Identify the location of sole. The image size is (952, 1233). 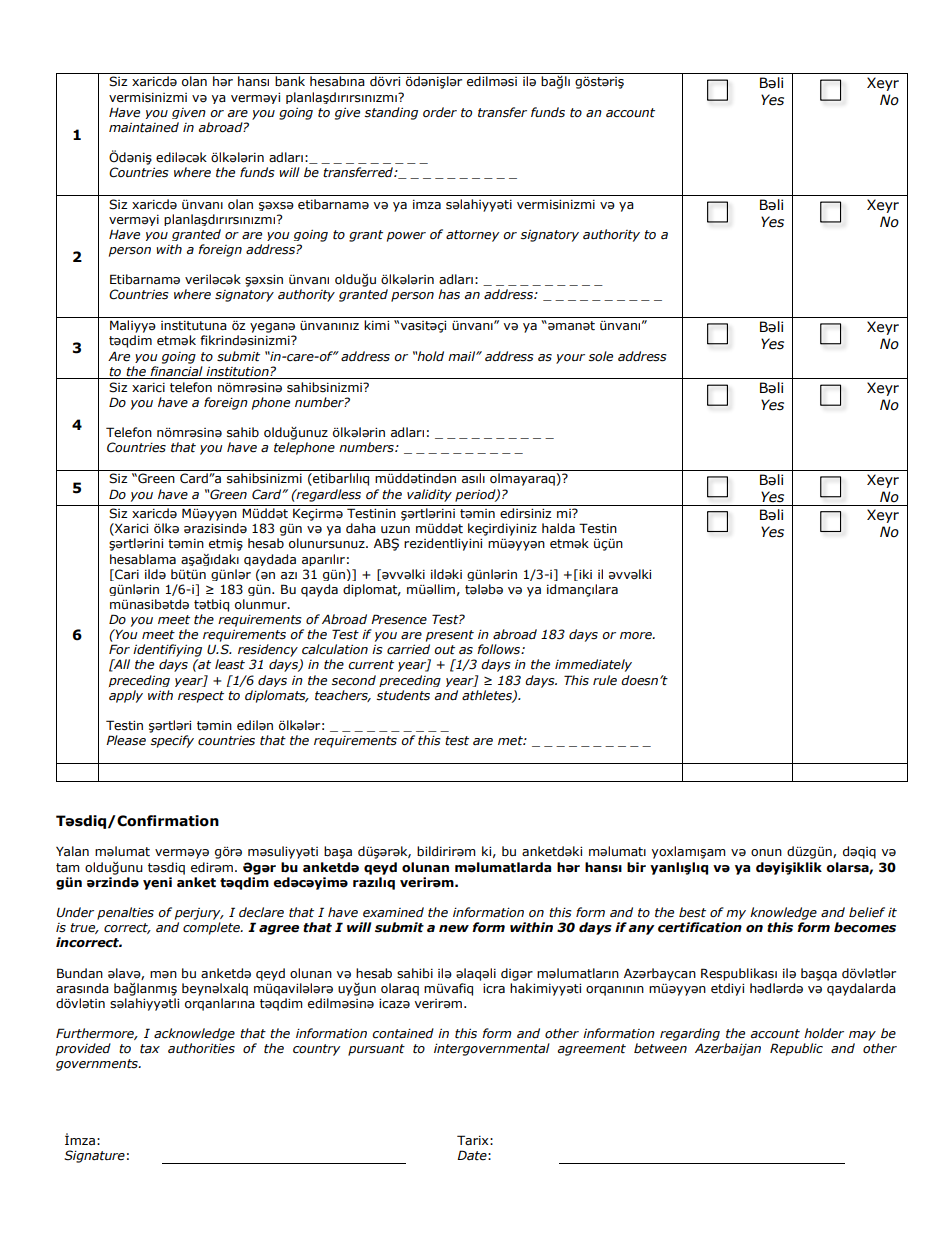
(600, 356).
